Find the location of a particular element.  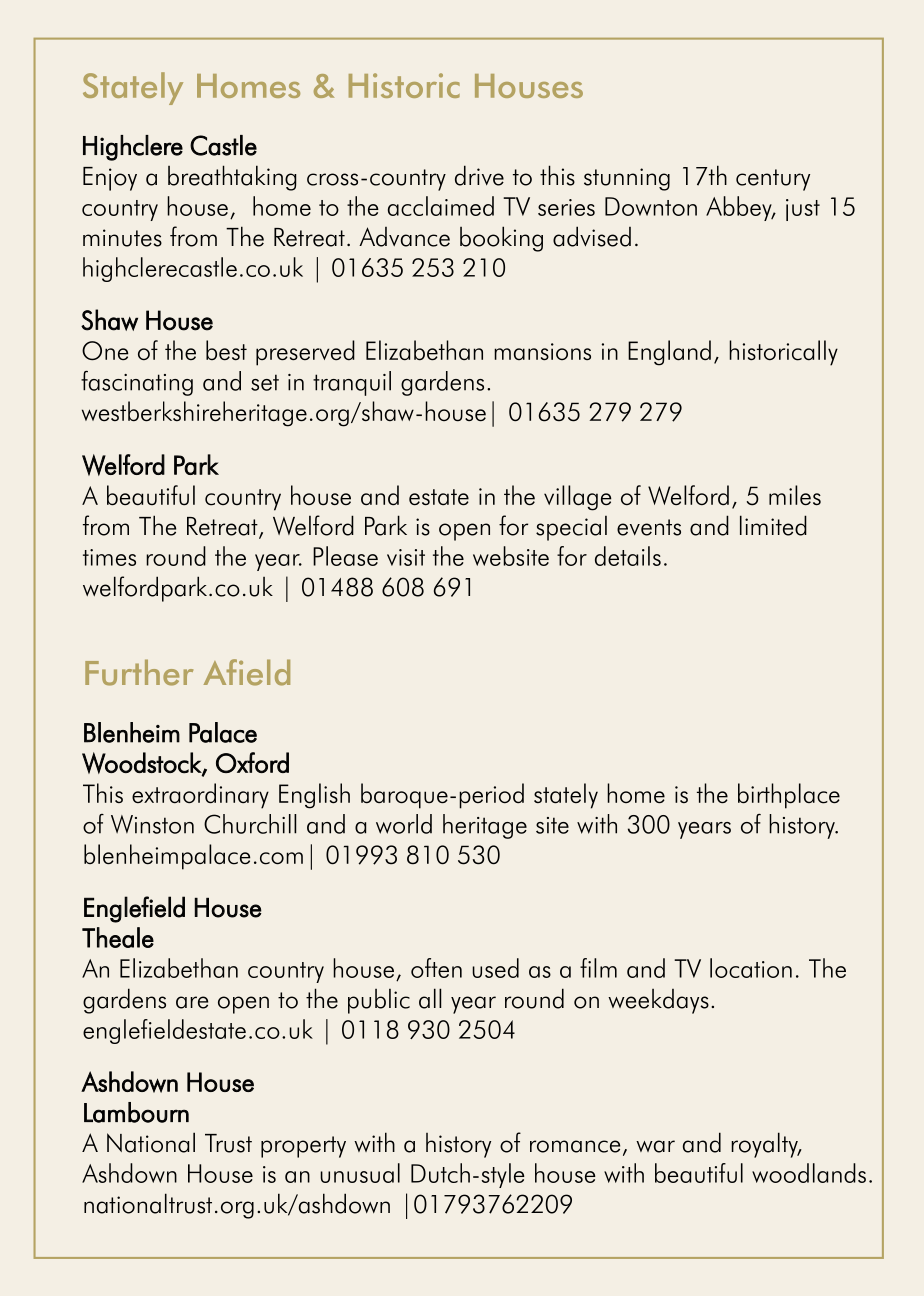

century is located at coordinates (773, 180).
